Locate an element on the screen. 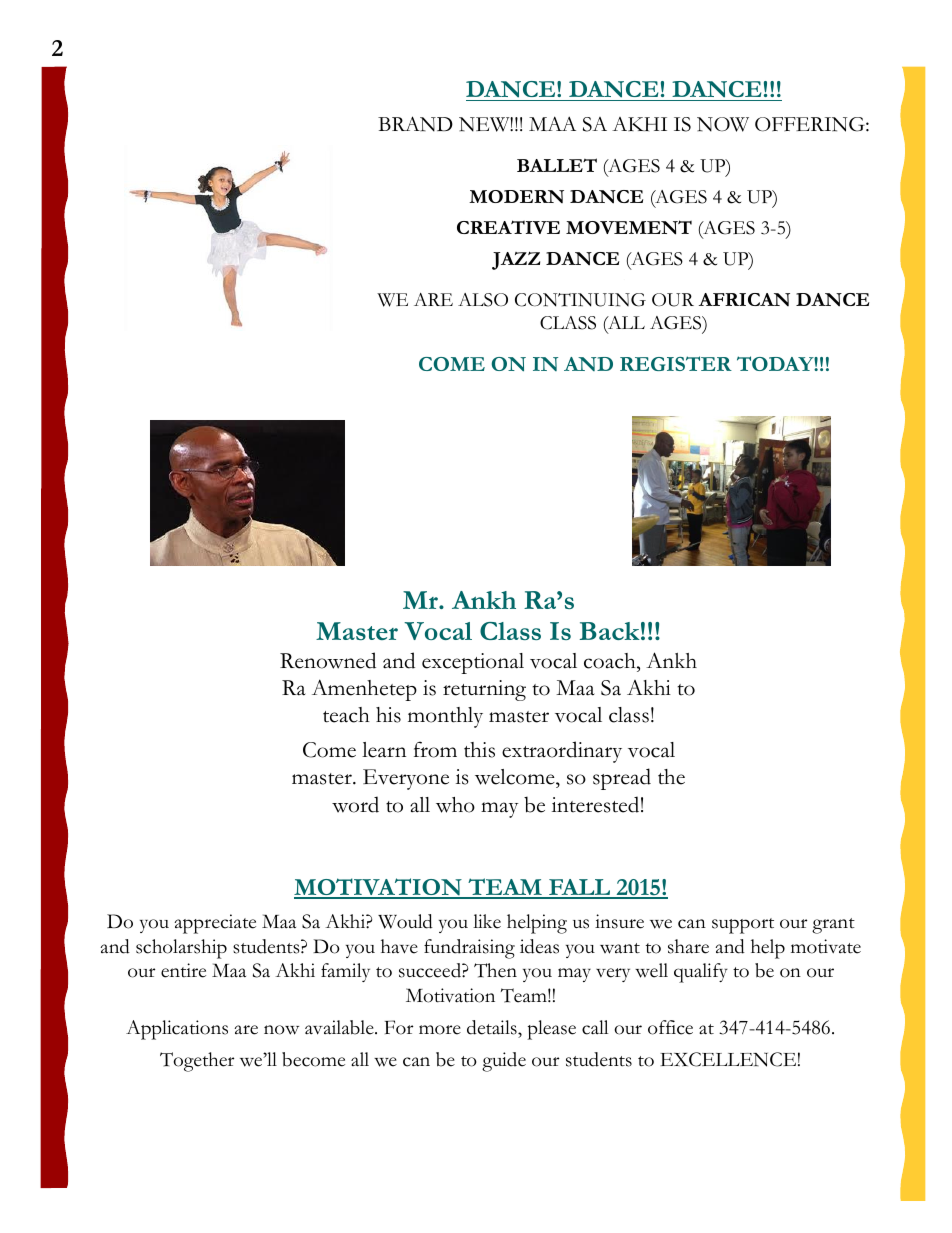 Image resolution: width=952 pixels, height=1233 pixels. details is located at coordinates (493, 1027).
